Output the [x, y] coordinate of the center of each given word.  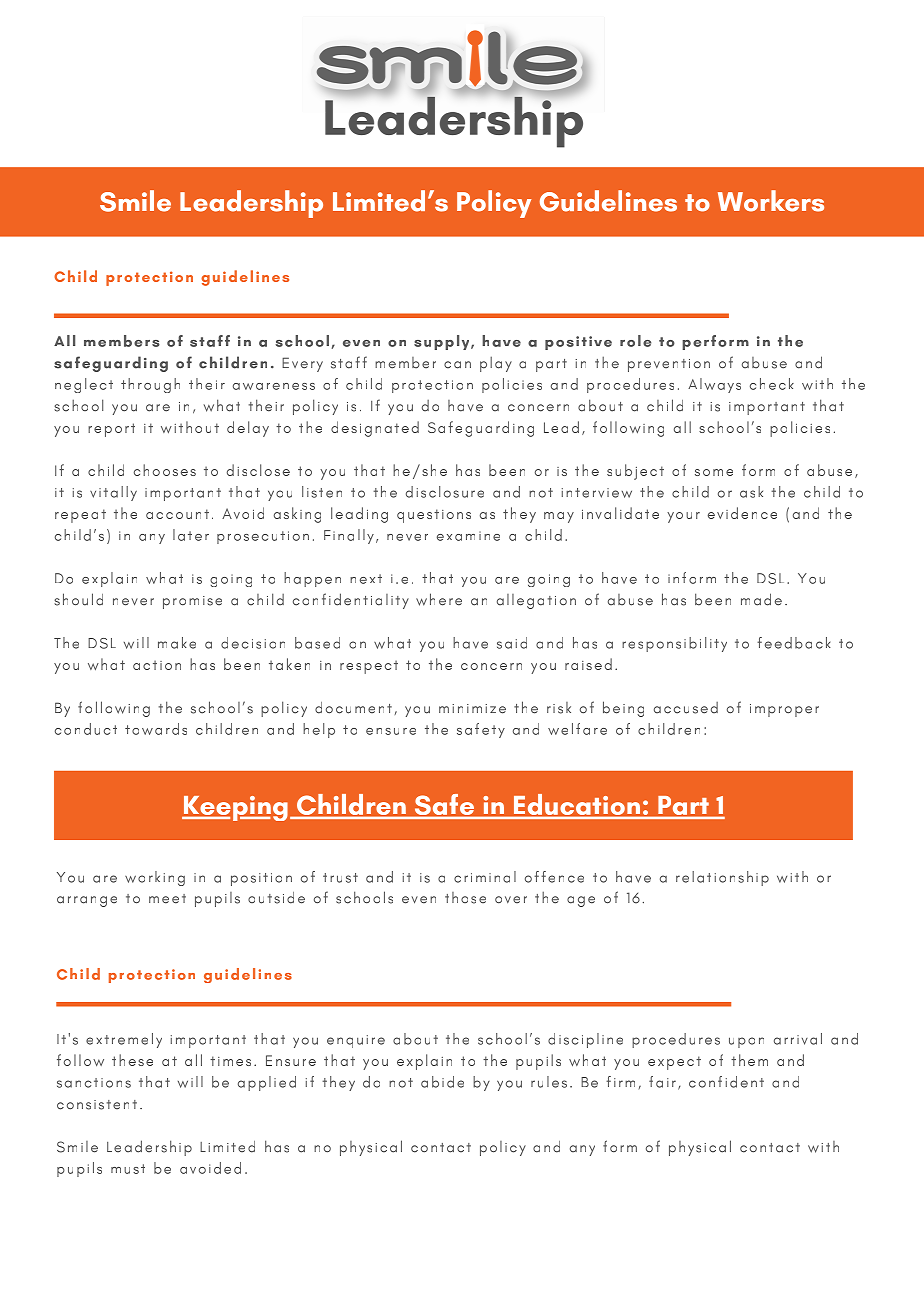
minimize [472, 709]
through [150, 385]
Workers [771, 201]
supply [443, 342]
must [128, 1169]
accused [686, 708]
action [157, 665]
